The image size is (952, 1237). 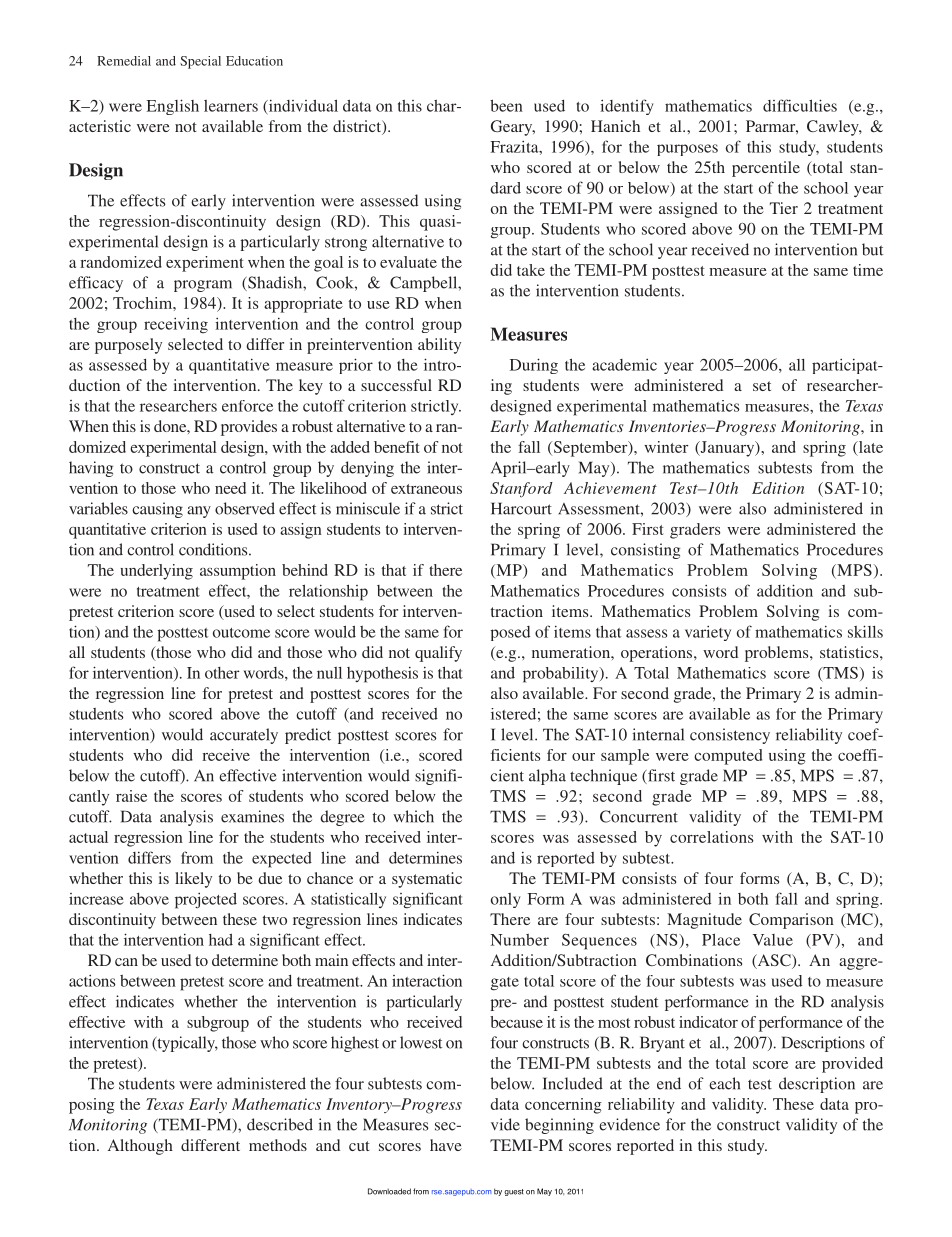 I want to click on set, so click(x=762, y=386).
